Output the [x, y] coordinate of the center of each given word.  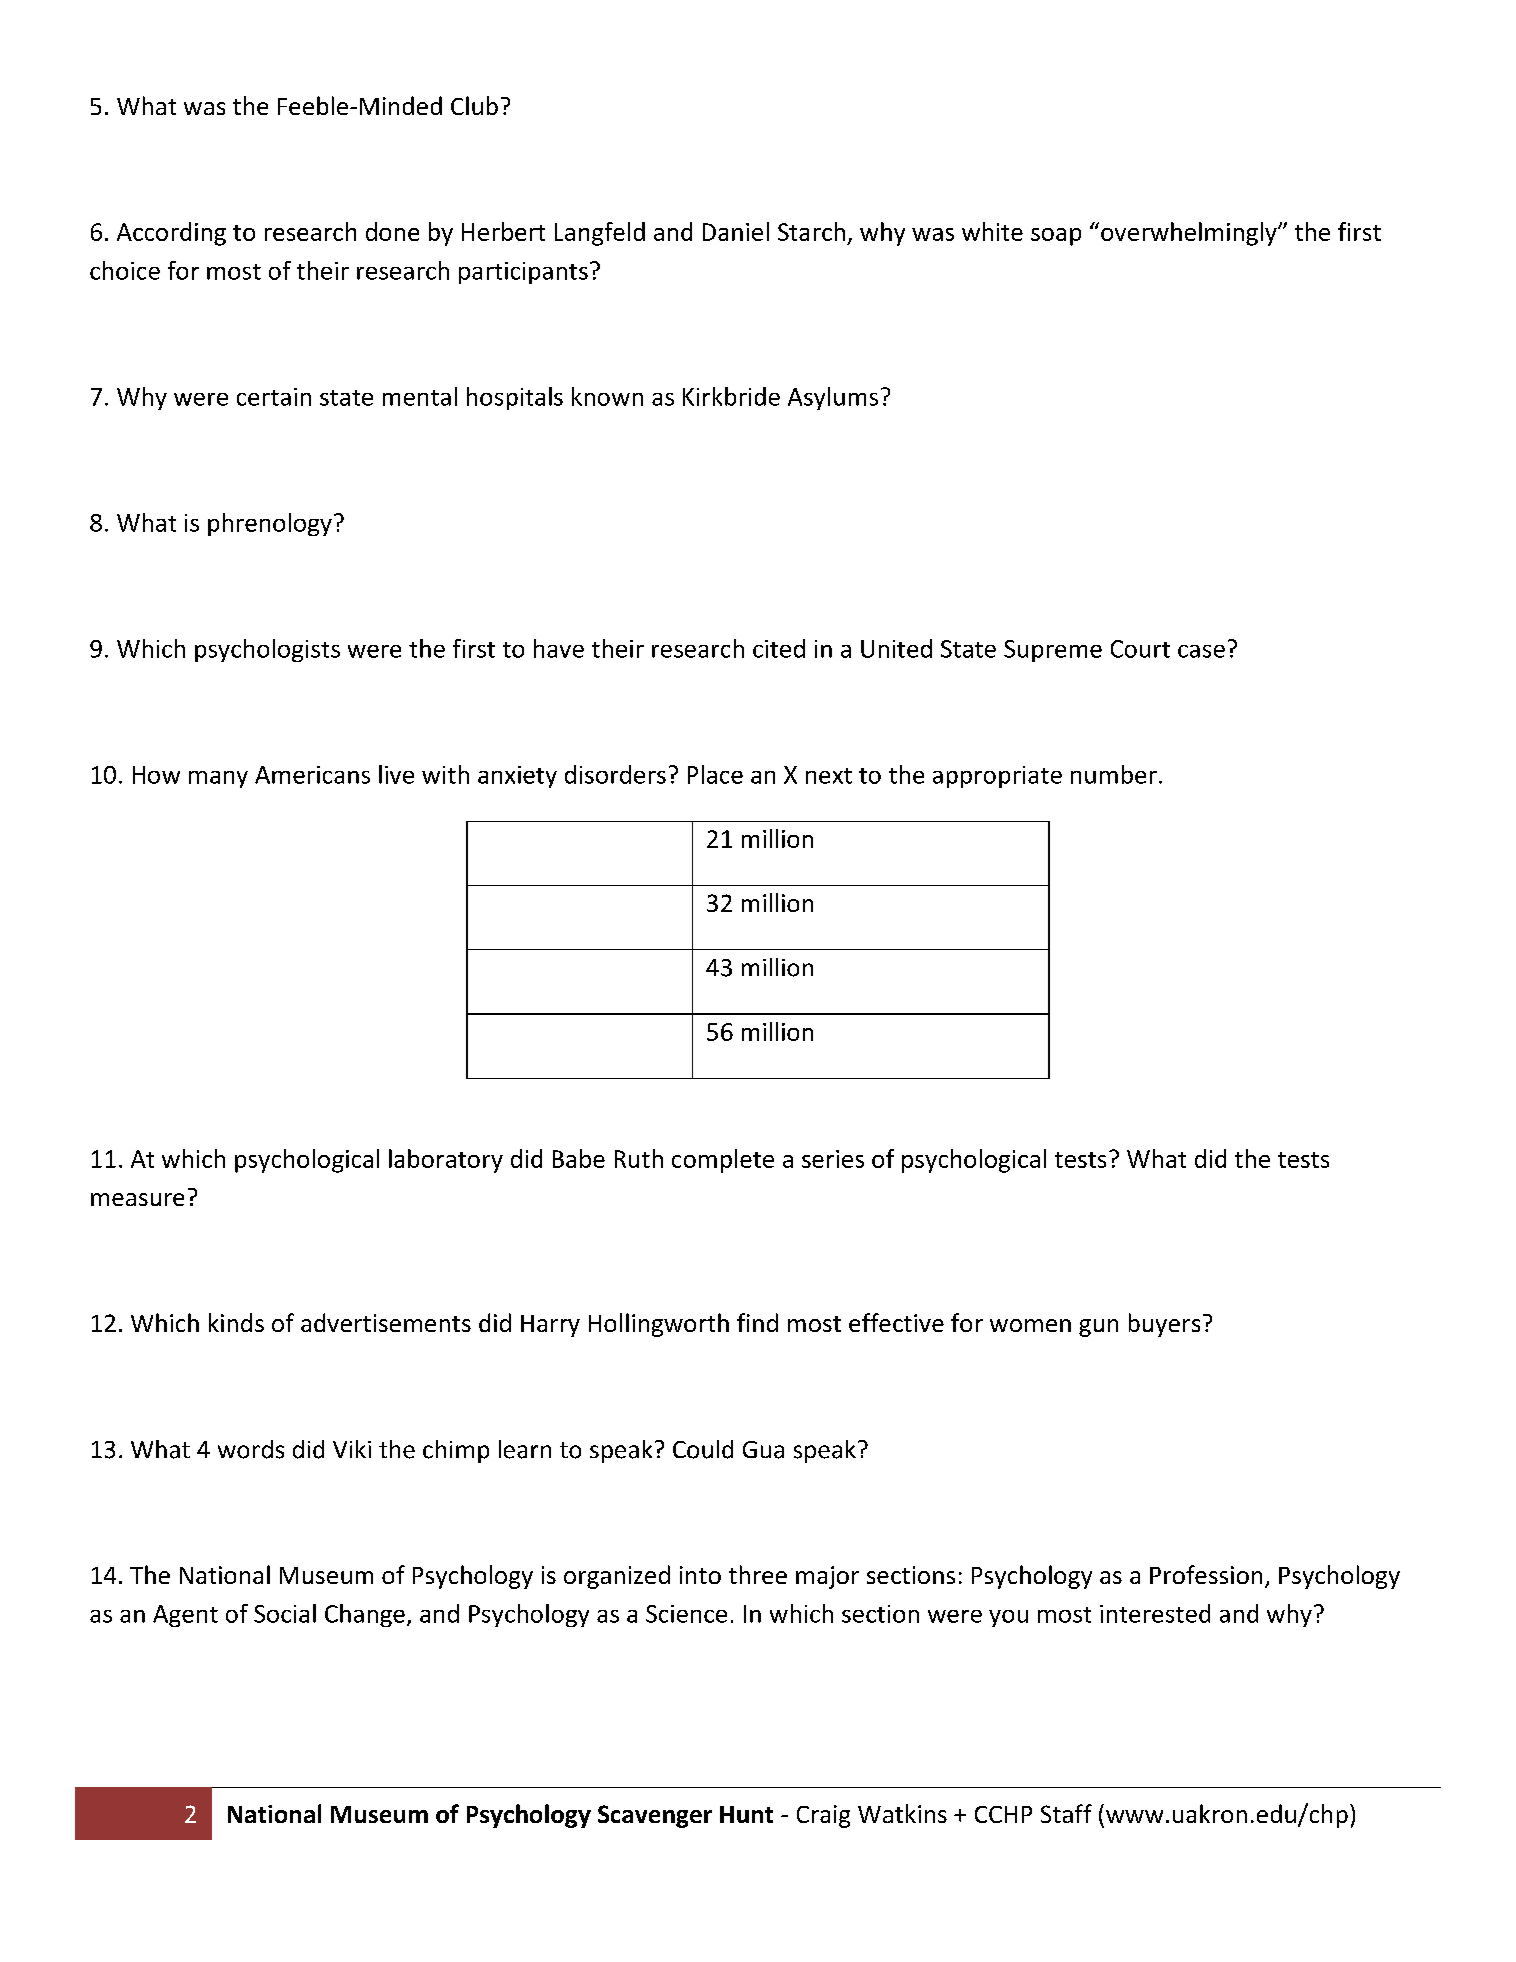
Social [285, 1613]
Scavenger [655, 1816]
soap [1056, 237]
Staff [1066, 1813]
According [171, 234]
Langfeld [600, 234]
